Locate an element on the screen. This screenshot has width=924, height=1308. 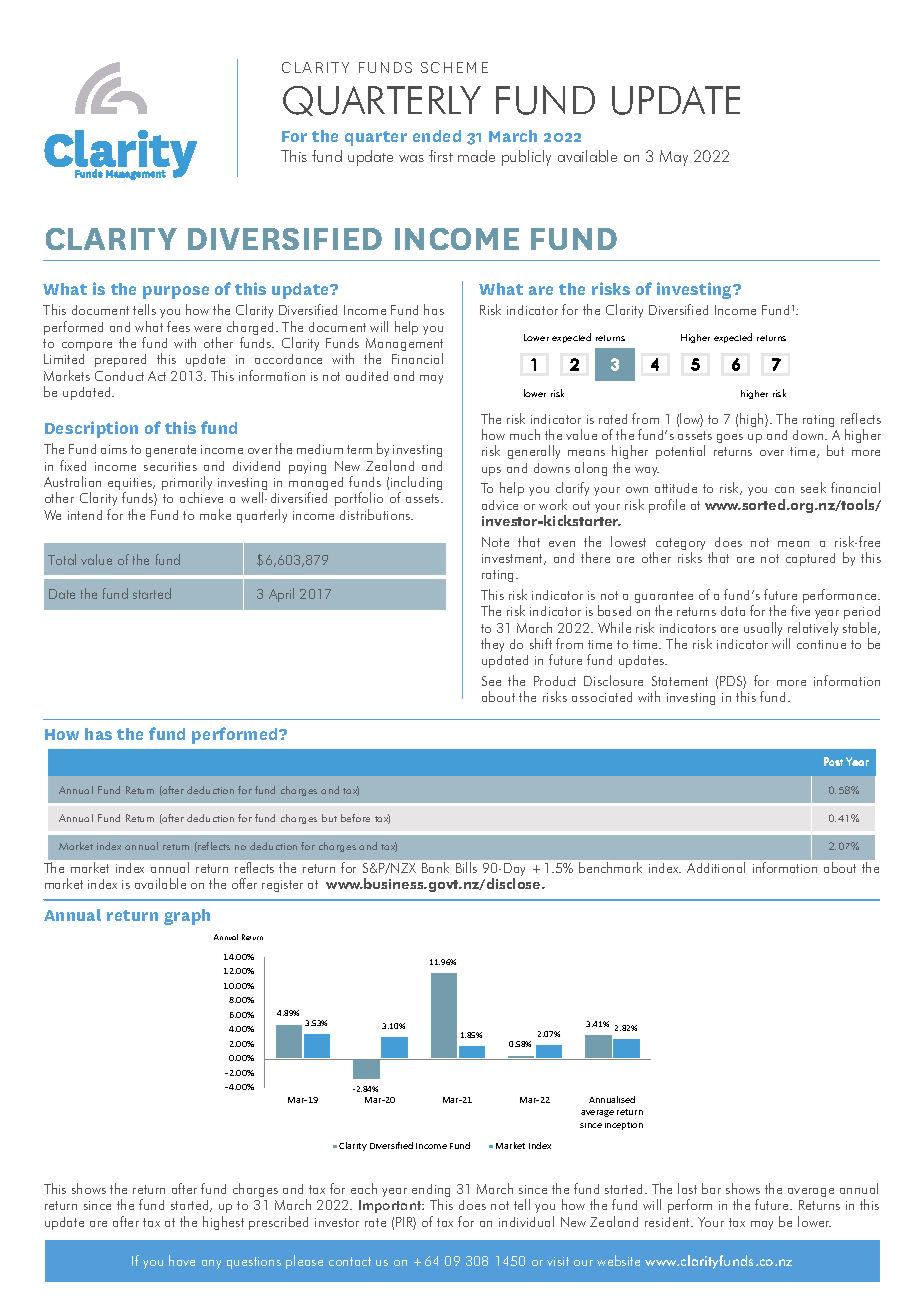
publicly is located at coordinates (526, 158).
